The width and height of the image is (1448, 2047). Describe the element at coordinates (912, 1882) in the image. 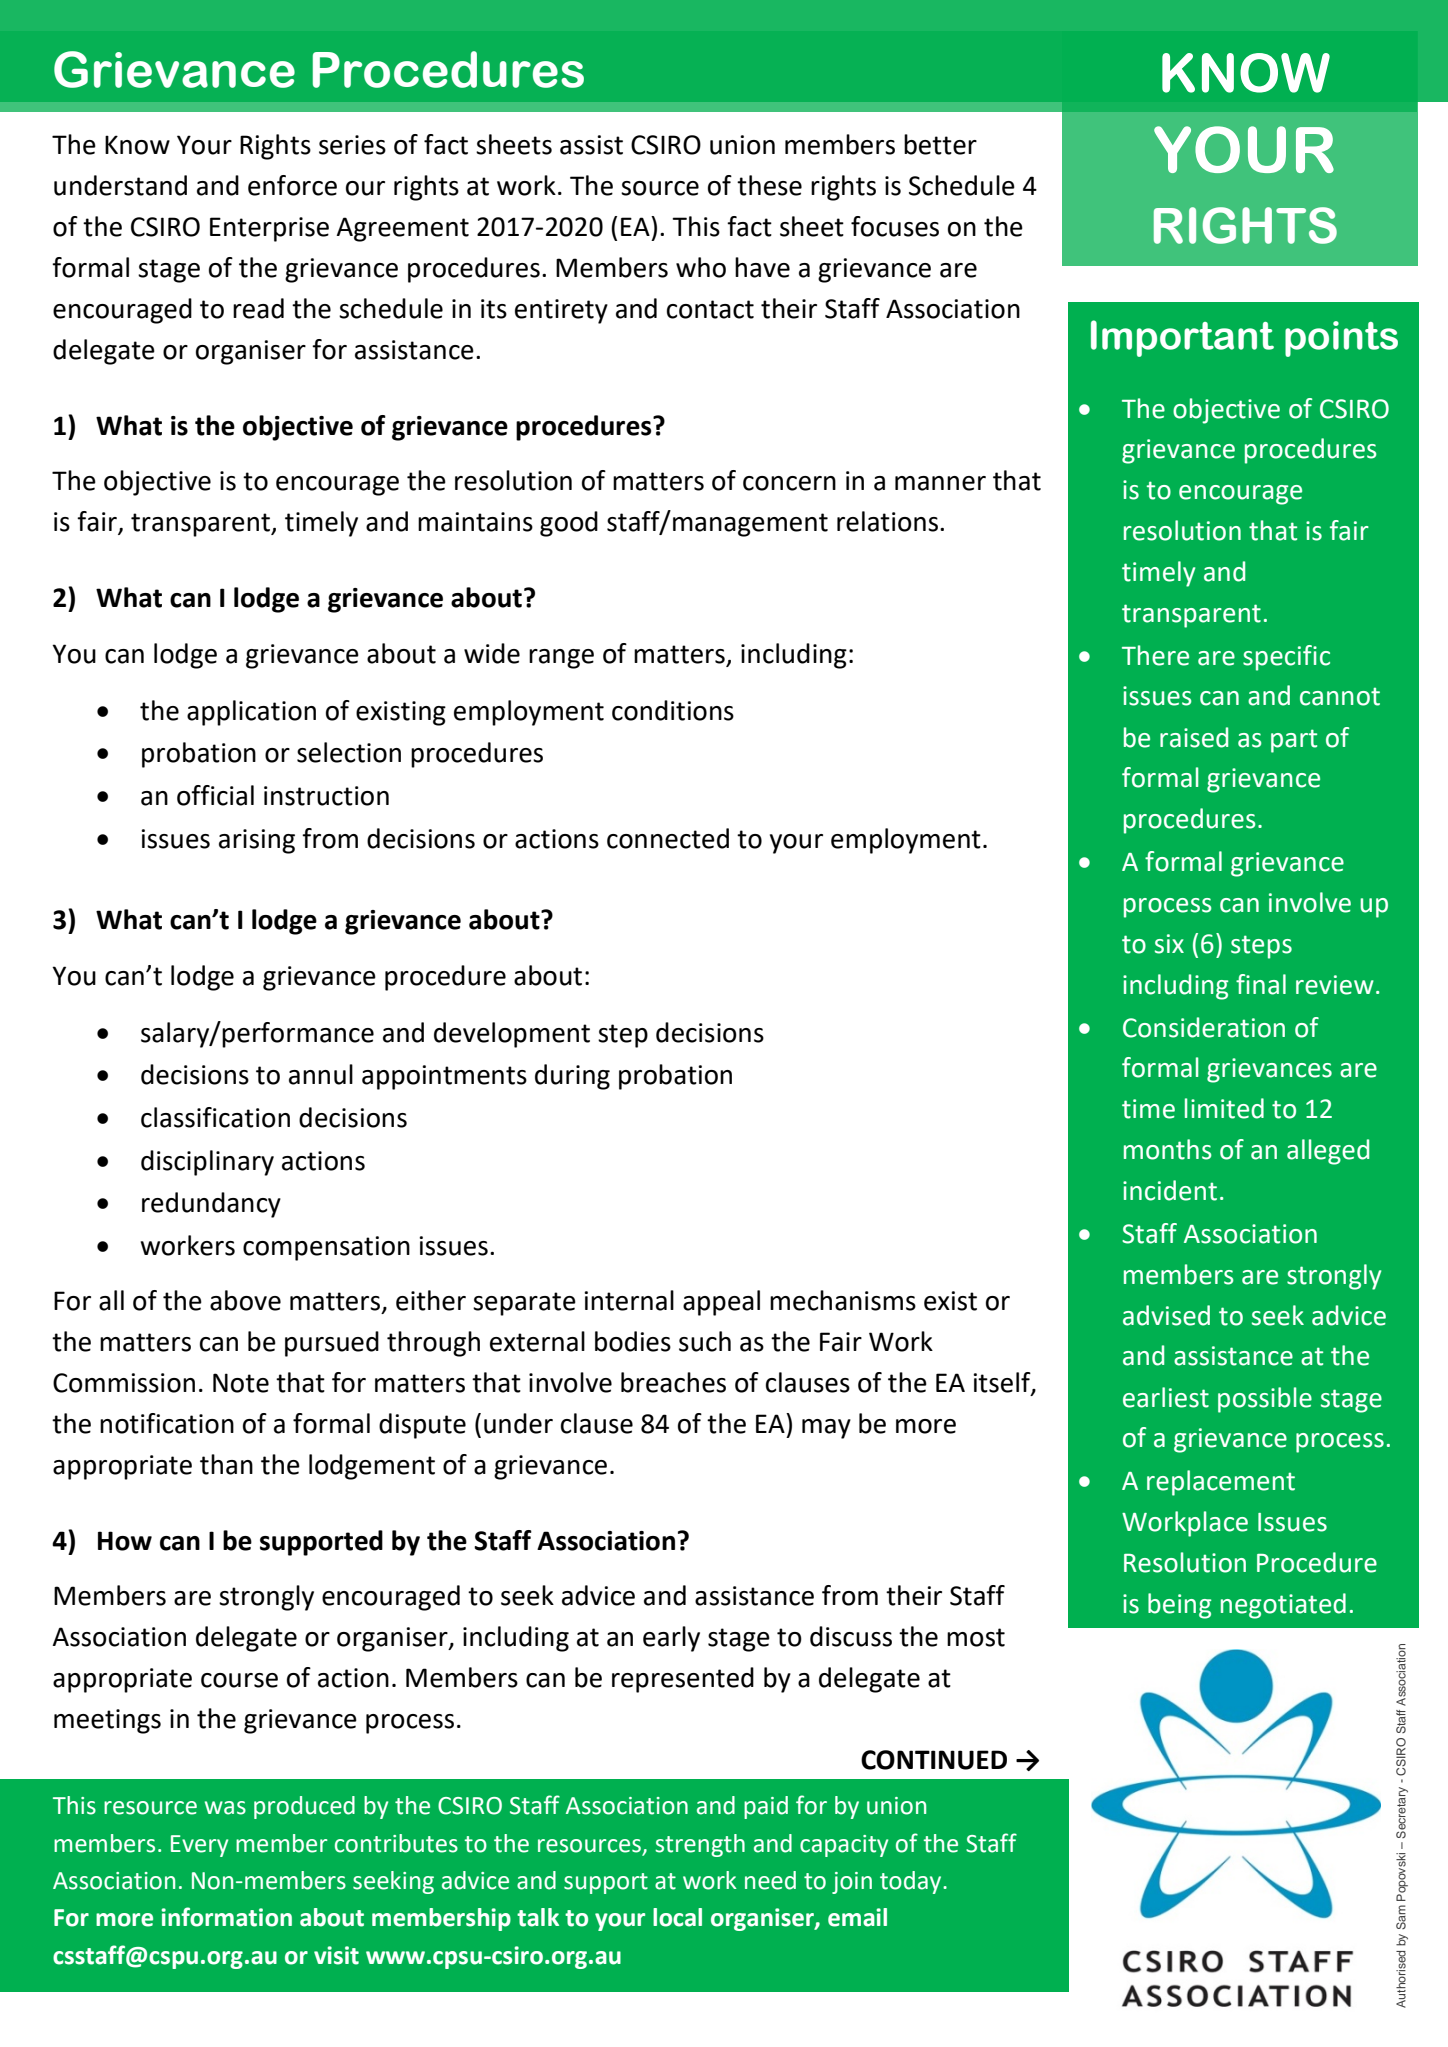

I see `today` at that location.
